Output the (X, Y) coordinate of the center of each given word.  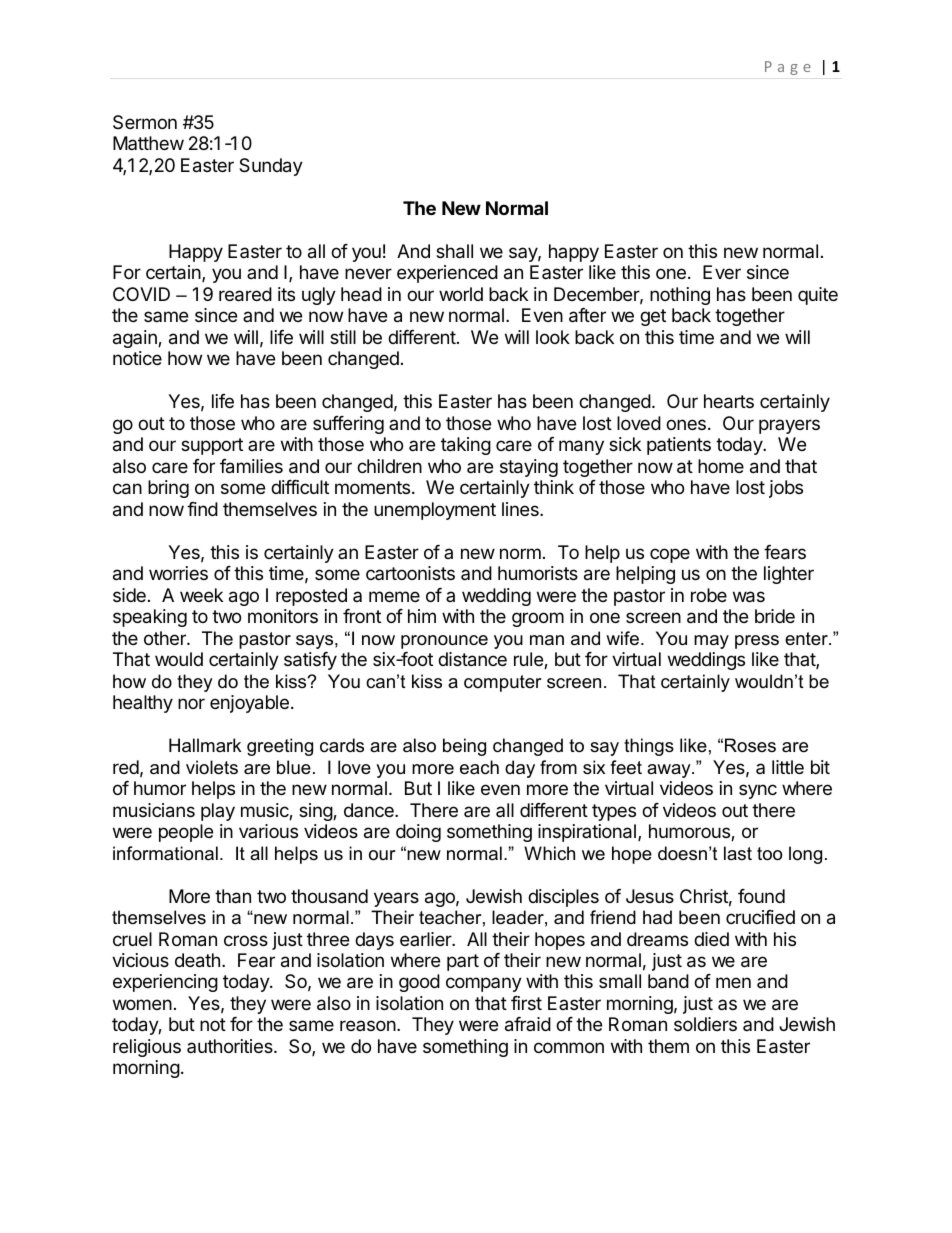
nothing (680, 296)
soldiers (705, 1024)
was (749, 597)
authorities (231, 1046)
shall (454, 251)
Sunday (271, 167)
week (201, 595)
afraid (528, 1024)
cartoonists (410, 573)
